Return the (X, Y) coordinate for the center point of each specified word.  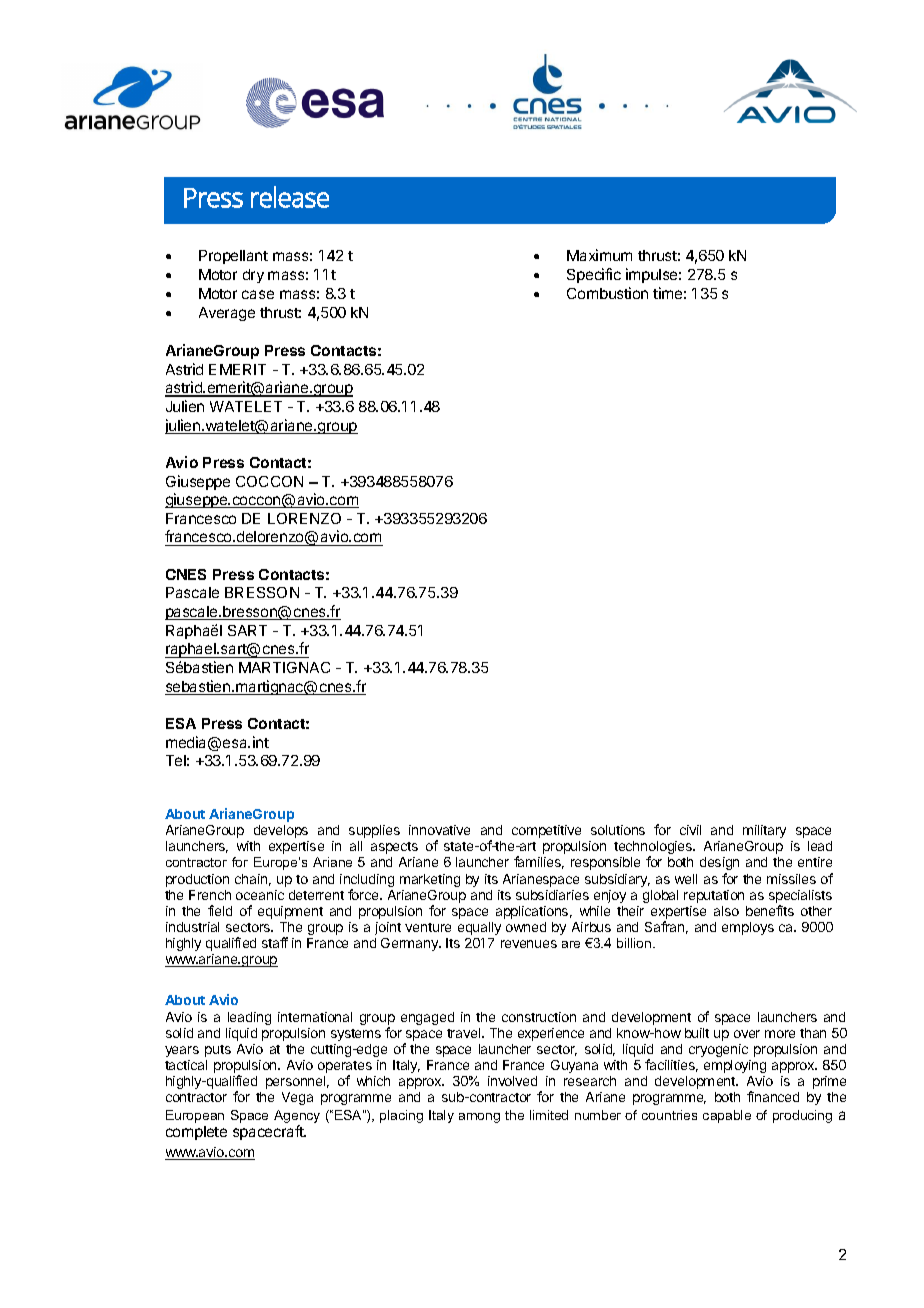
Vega (297, 1098)
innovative (439, 830)
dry (253, 276)
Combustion (607, 293)
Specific (594, 275)
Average (227, 314)
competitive (546, 831)
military (764, 831)
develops (281, 831)
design (719, 865)
